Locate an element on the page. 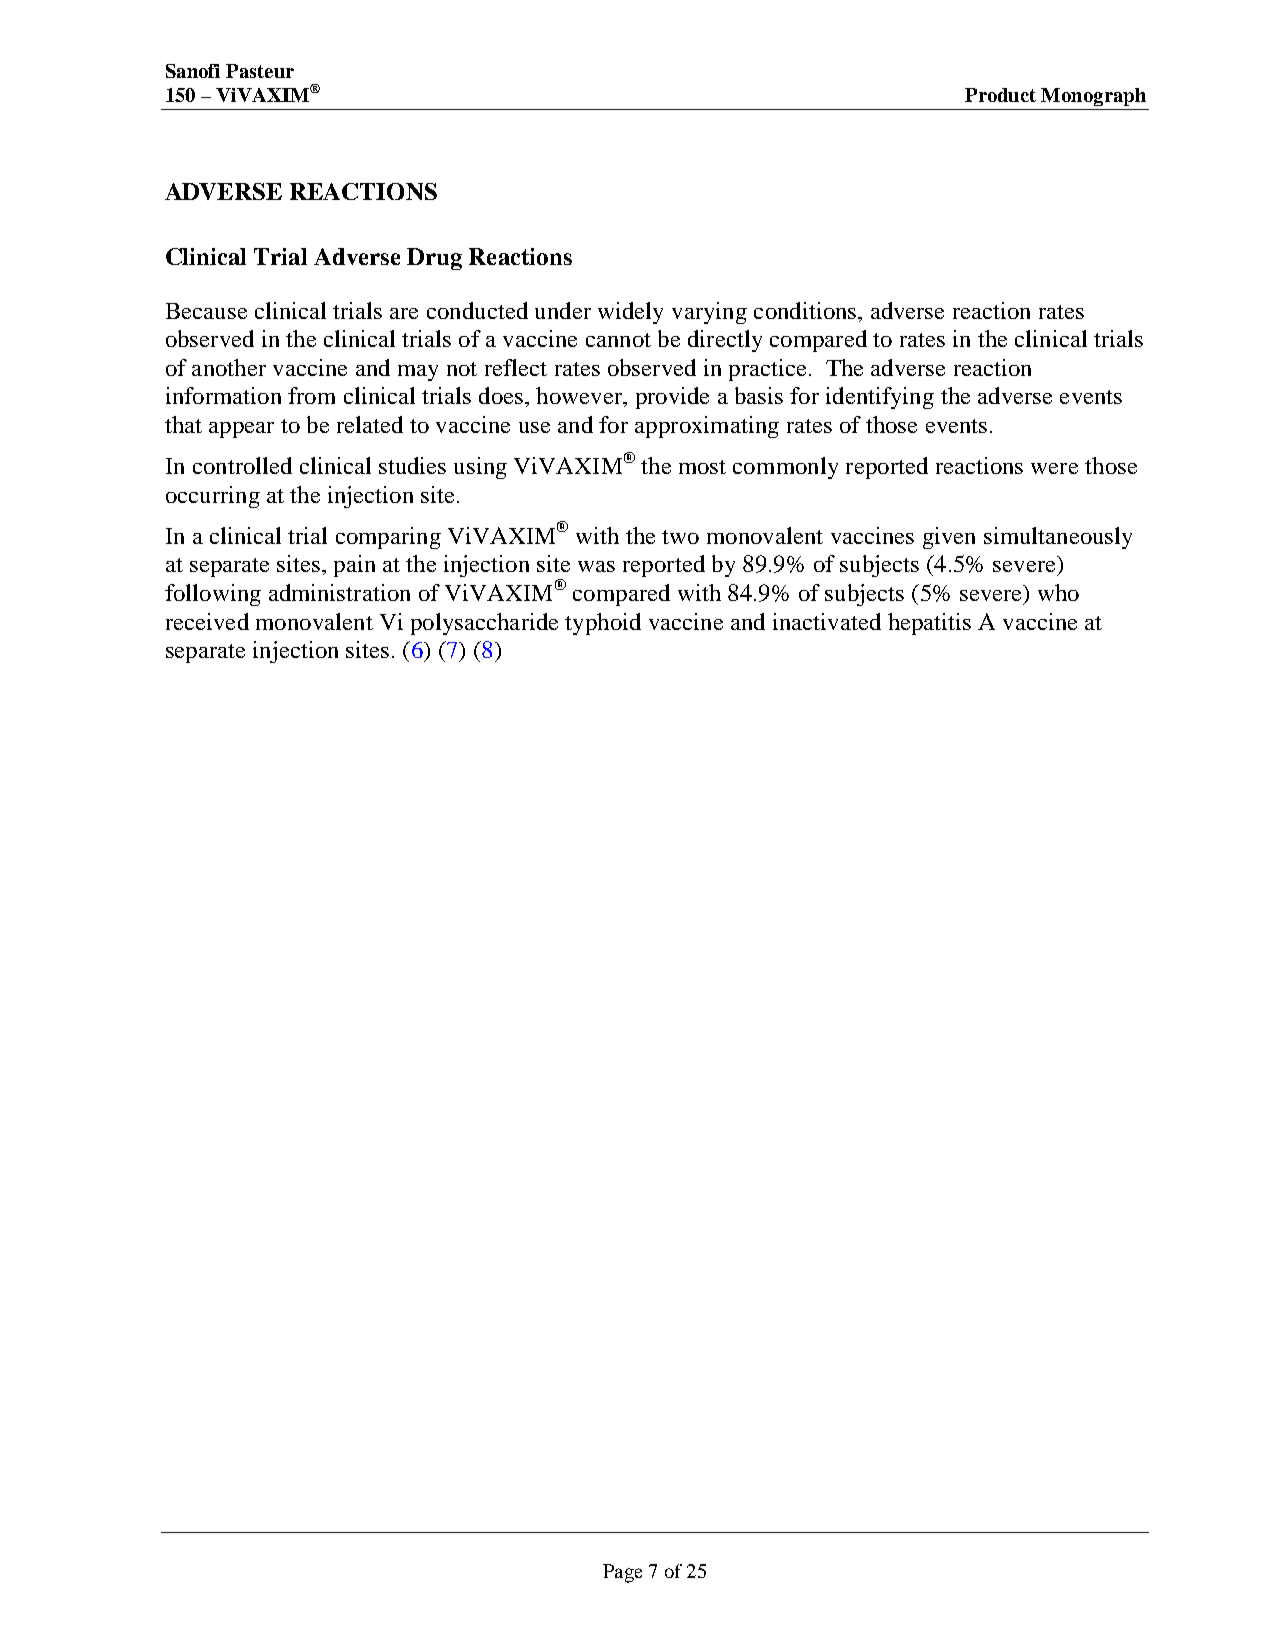  typhoid is located at coordinates (603, 624).
